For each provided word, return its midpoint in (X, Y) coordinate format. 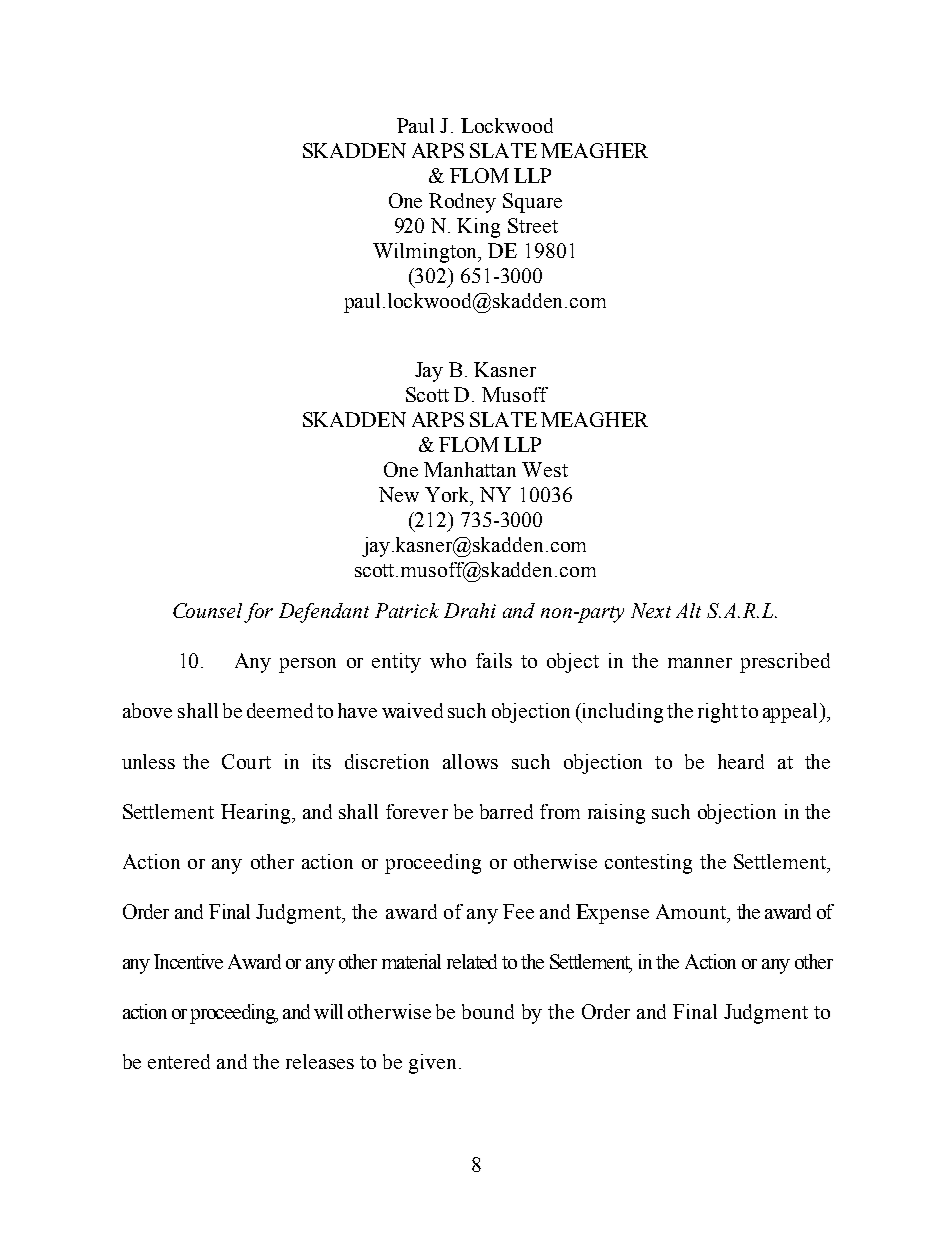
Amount (692, 911)
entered (179, 1061)
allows (470, 761)
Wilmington (427, 253)
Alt (688, 610)
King (478, 228)
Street (533, 225)
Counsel (207, 610)
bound (488, 1011)
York (449, 496)
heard (741, 761)
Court (246, 761)
